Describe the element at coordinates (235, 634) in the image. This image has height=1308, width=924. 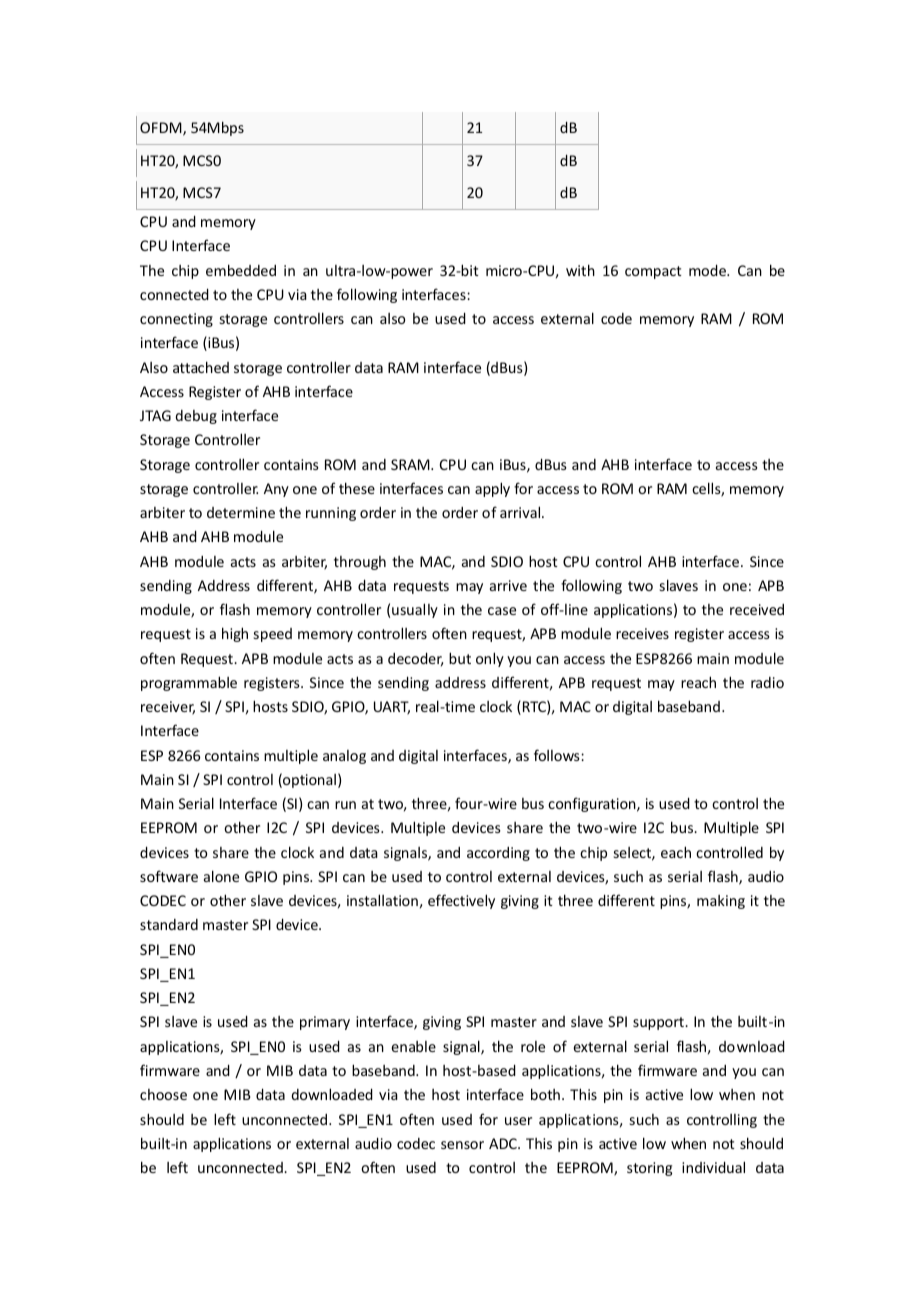
I see `high` at that location.
